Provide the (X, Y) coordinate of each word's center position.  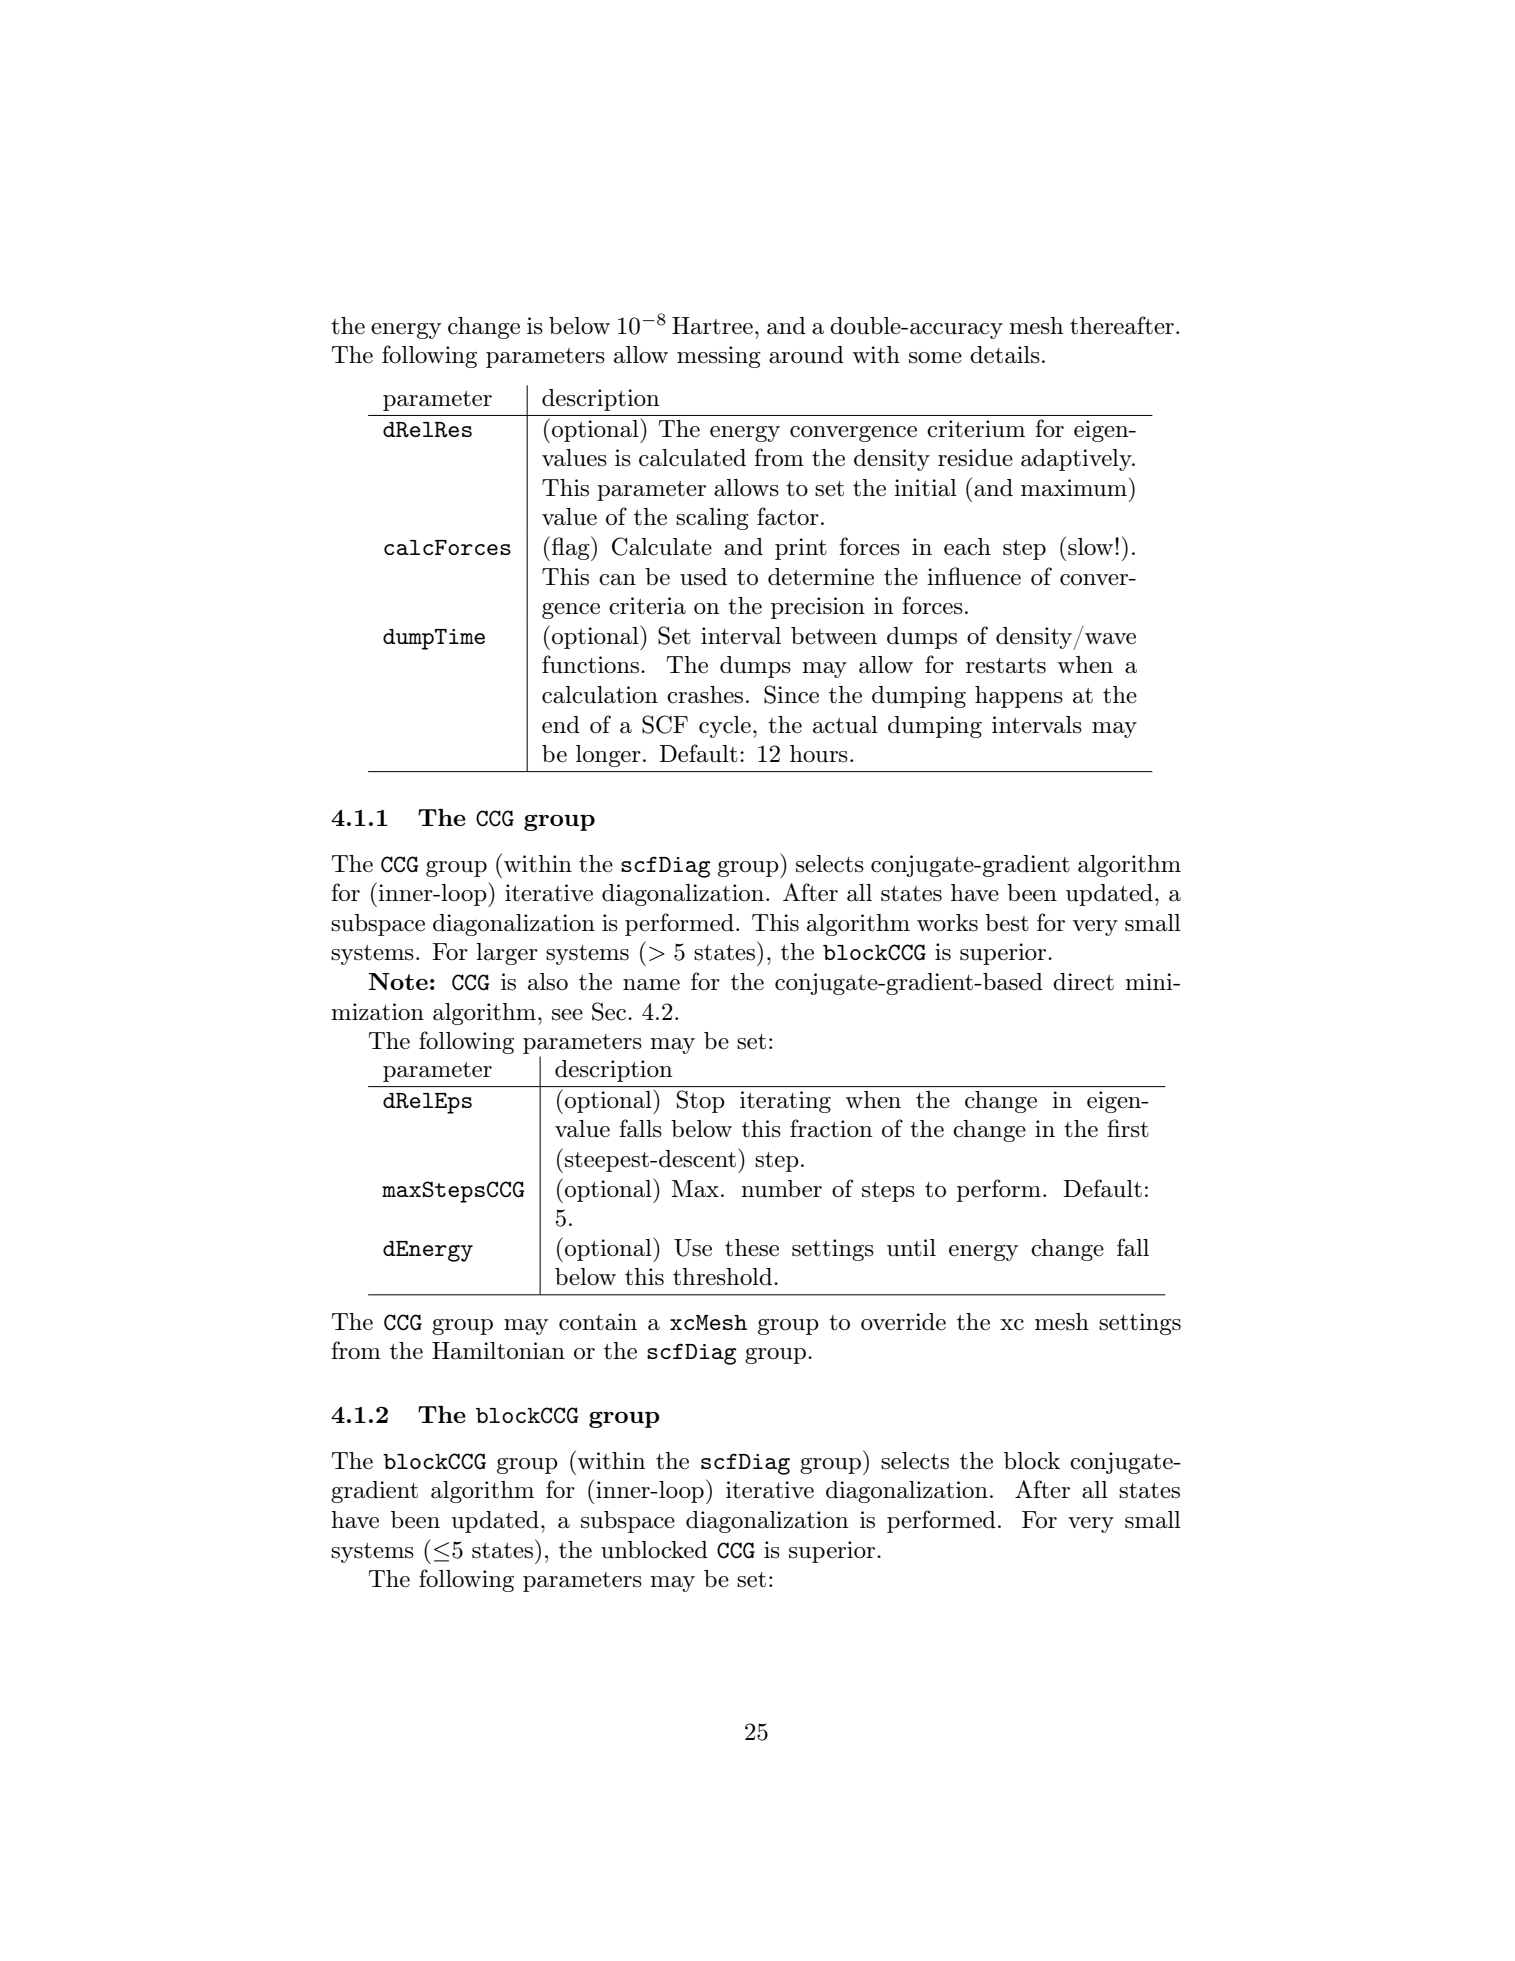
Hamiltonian (498, 1351)
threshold (724, 1277)
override (903, 1322)
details (1005, 355)
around (806, 355)
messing (719, 357)
